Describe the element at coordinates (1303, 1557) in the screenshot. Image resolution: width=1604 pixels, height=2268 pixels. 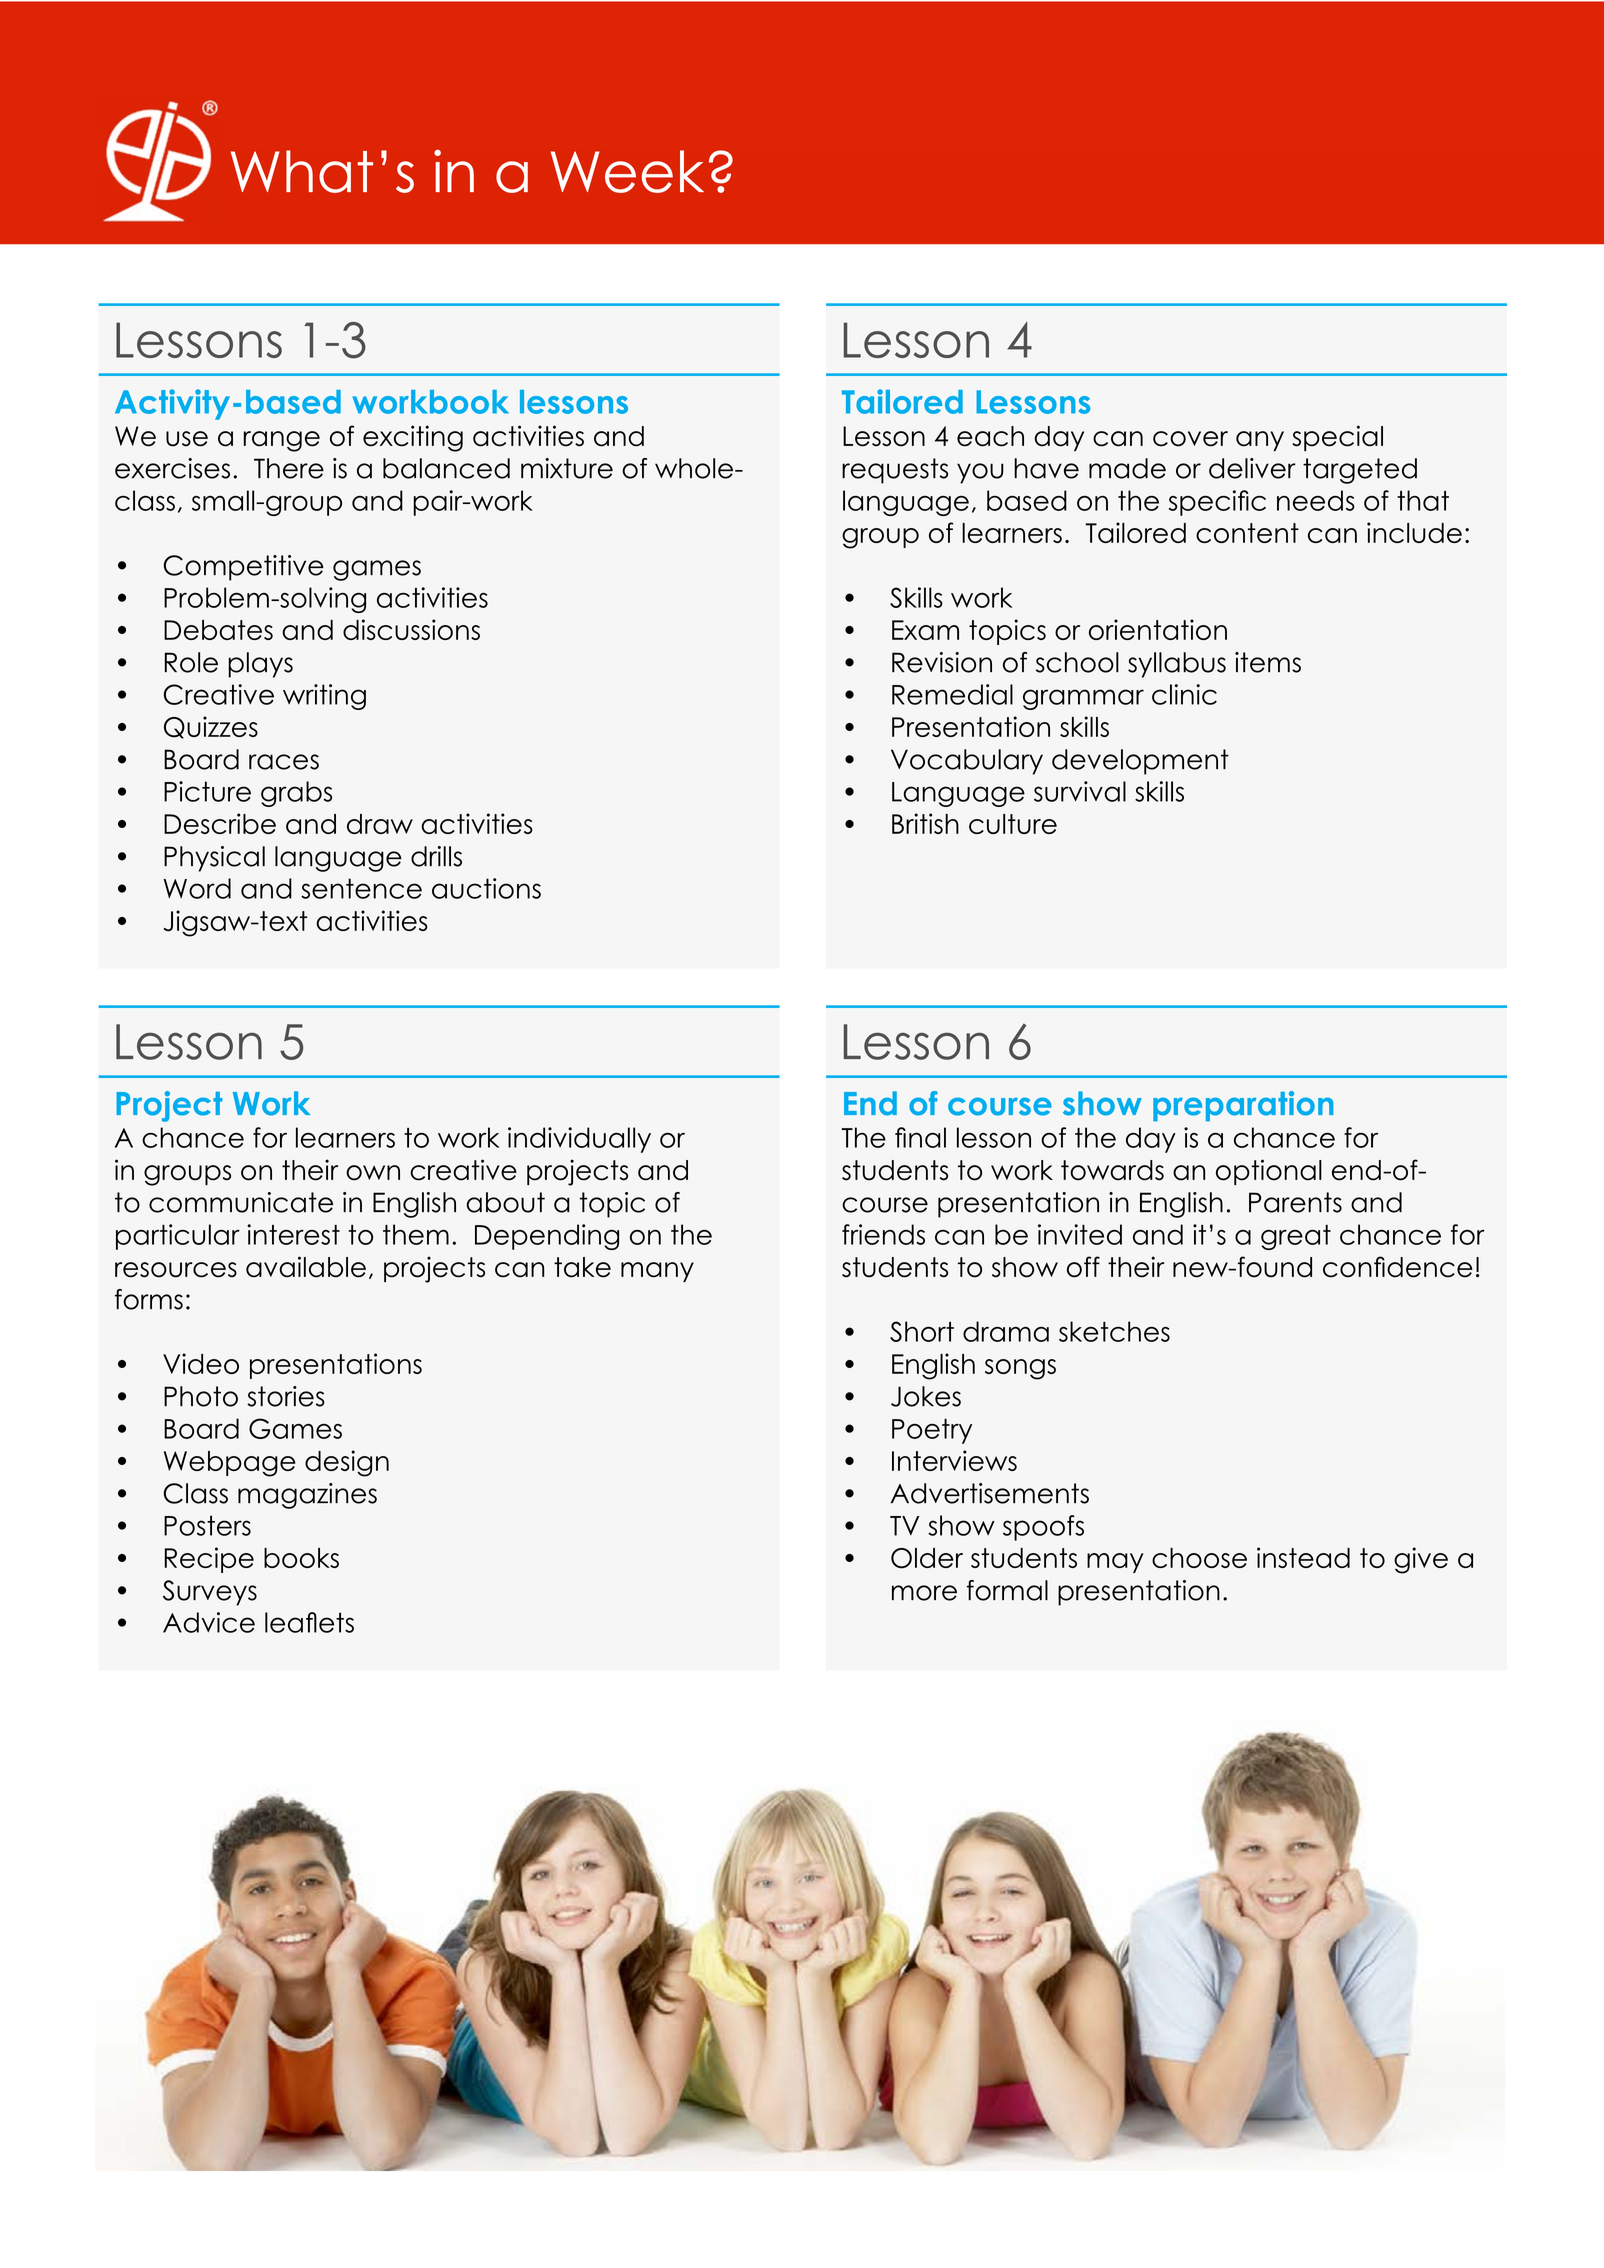
I see `instead` at that location.
